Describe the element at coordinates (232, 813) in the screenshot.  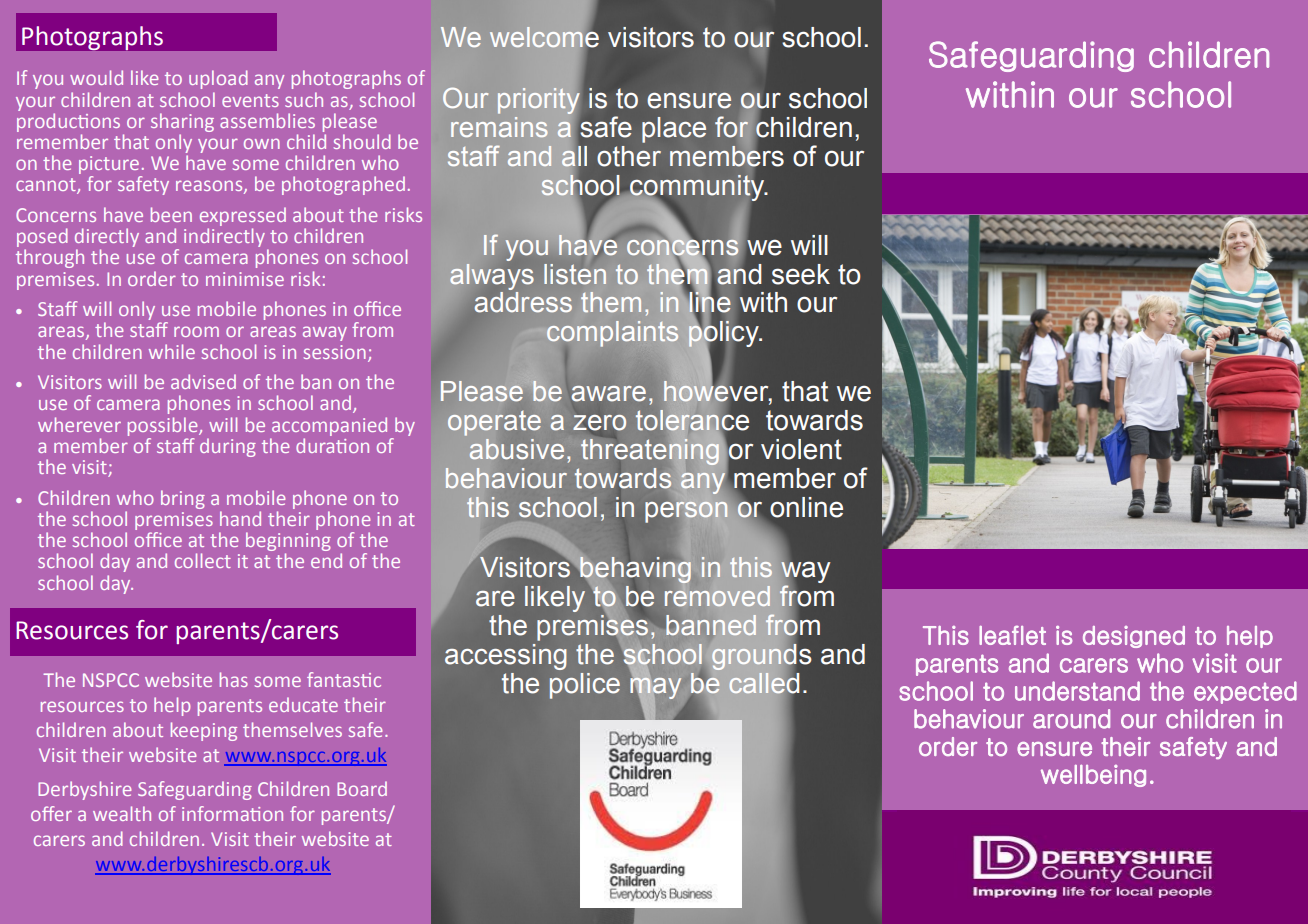
I see `information` at that location.
